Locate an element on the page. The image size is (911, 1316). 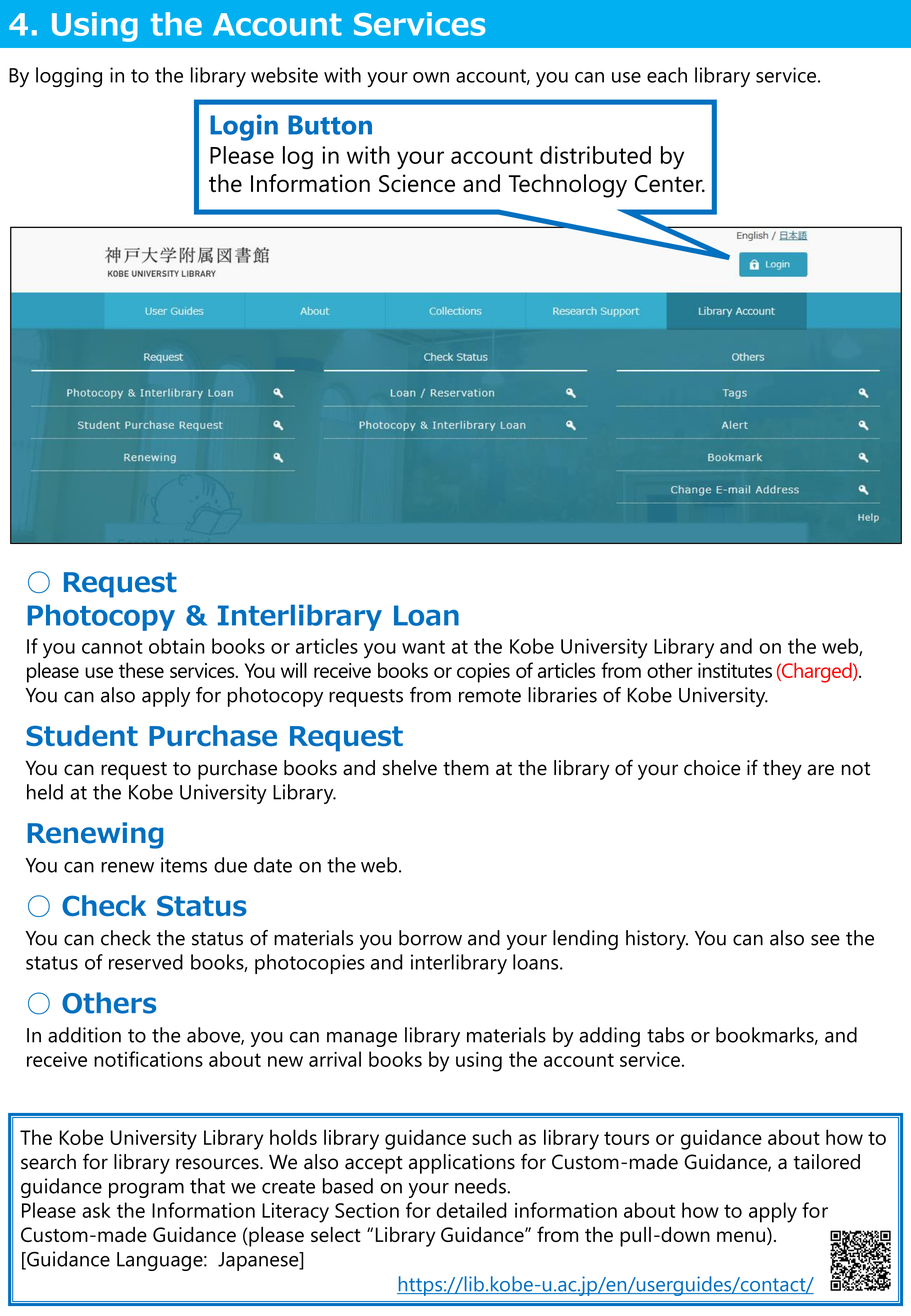
Science is located at coordinates (417, 183).
